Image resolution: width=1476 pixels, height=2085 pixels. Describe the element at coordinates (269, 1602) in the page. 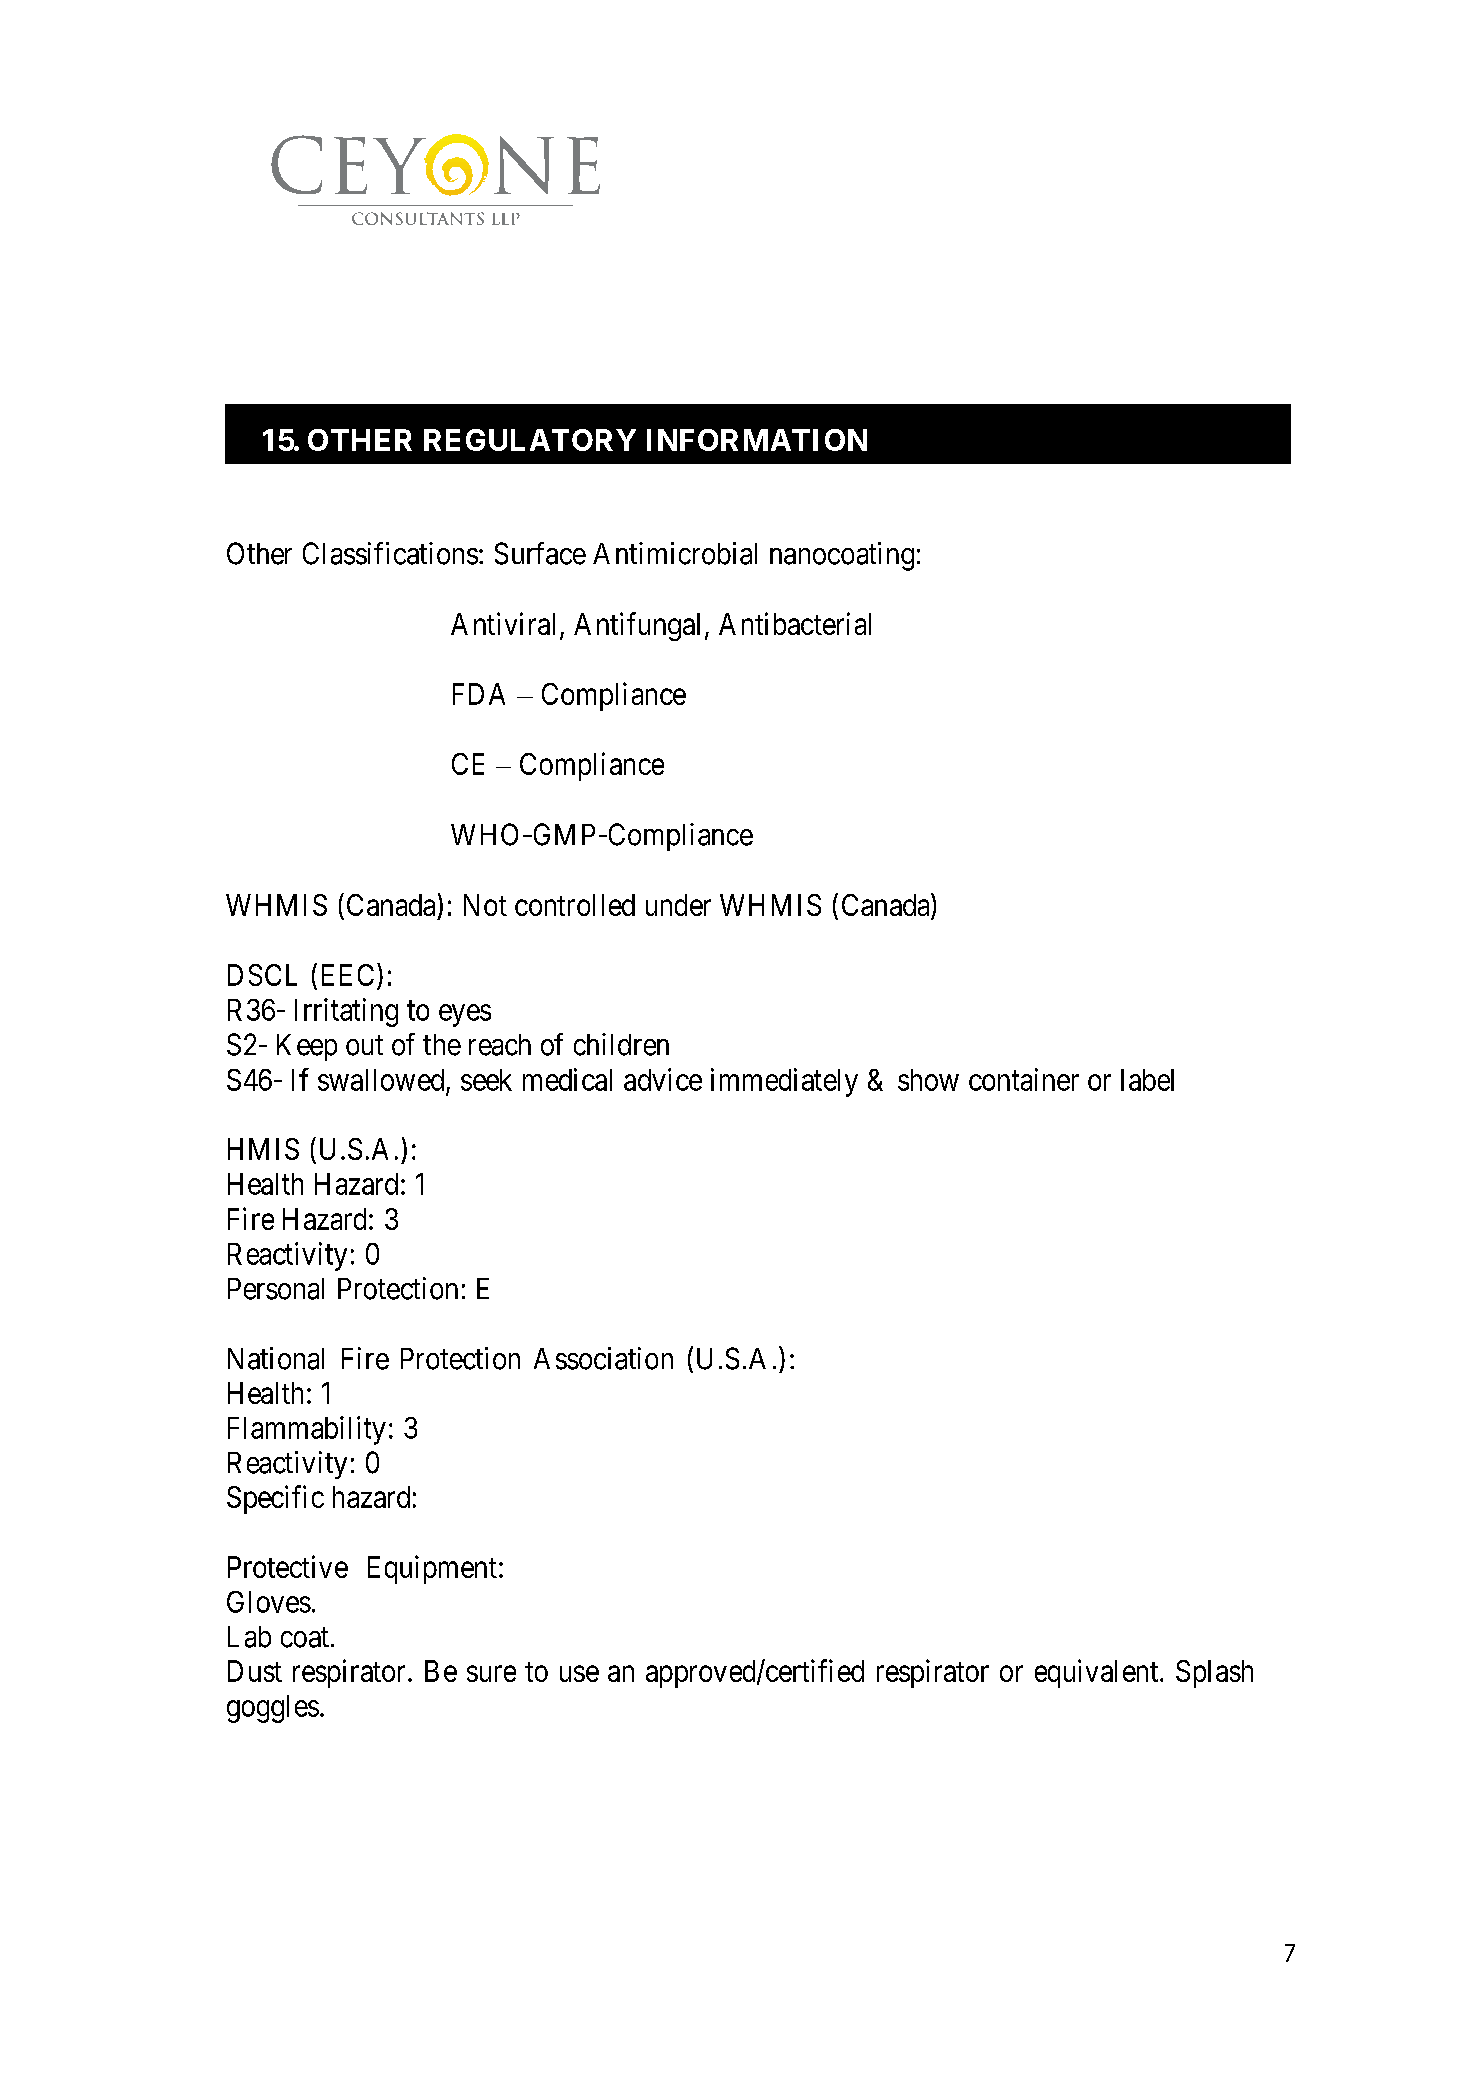

I see `Gloves` at that location.
